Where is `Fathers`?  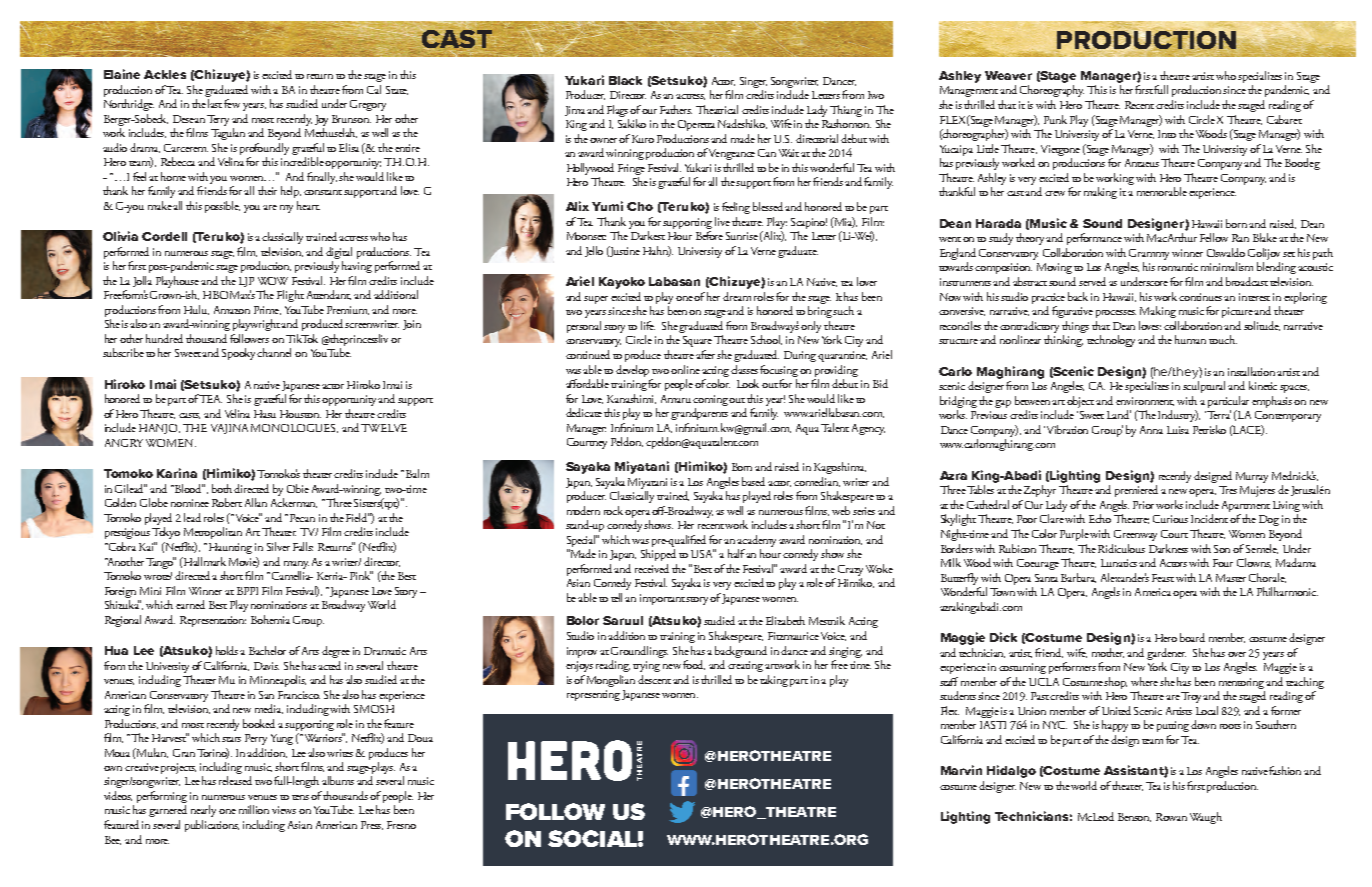 Fathers is located at coordinates (676, 109).
